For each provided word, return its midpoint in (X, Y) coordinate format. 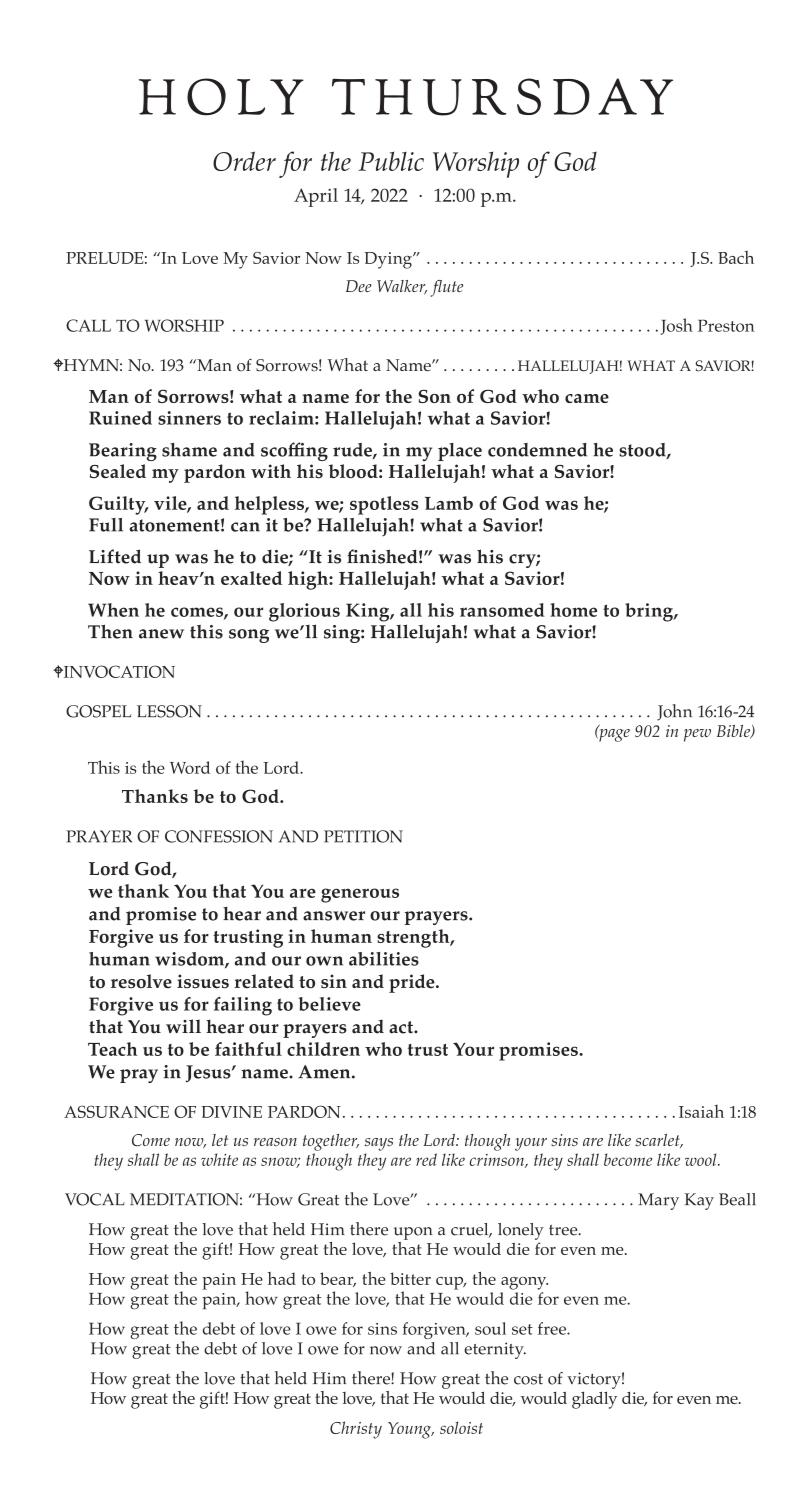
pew (697, 735)
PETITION (363, 836)
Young (410, 1430)
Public (391, 161)
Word (190, 767)
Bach (736, 257)
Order (244, 161)
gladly (594, 1400)
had (282, 1278)
